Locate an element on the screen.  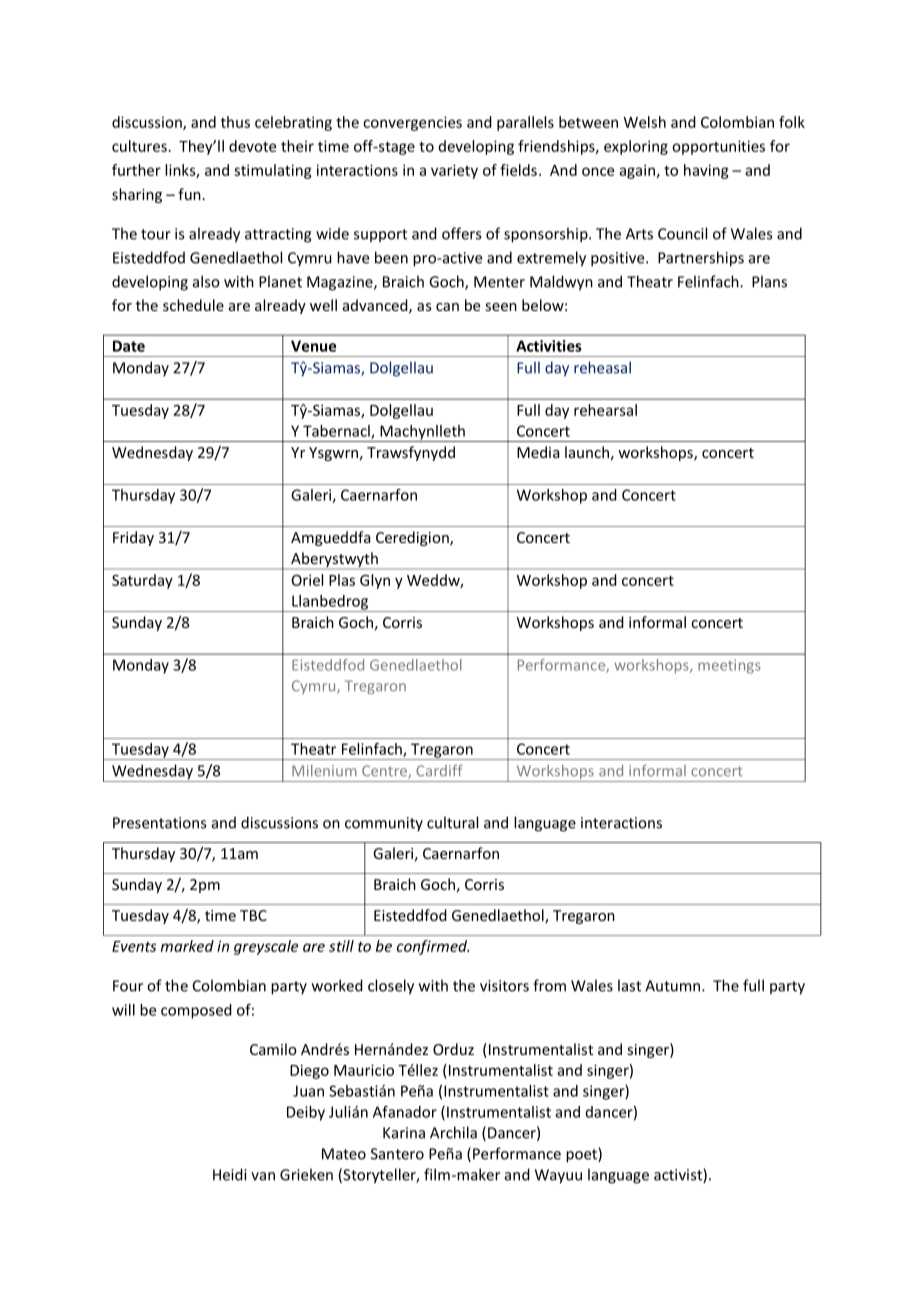
confirmed is located at coordinates (433, 947).
